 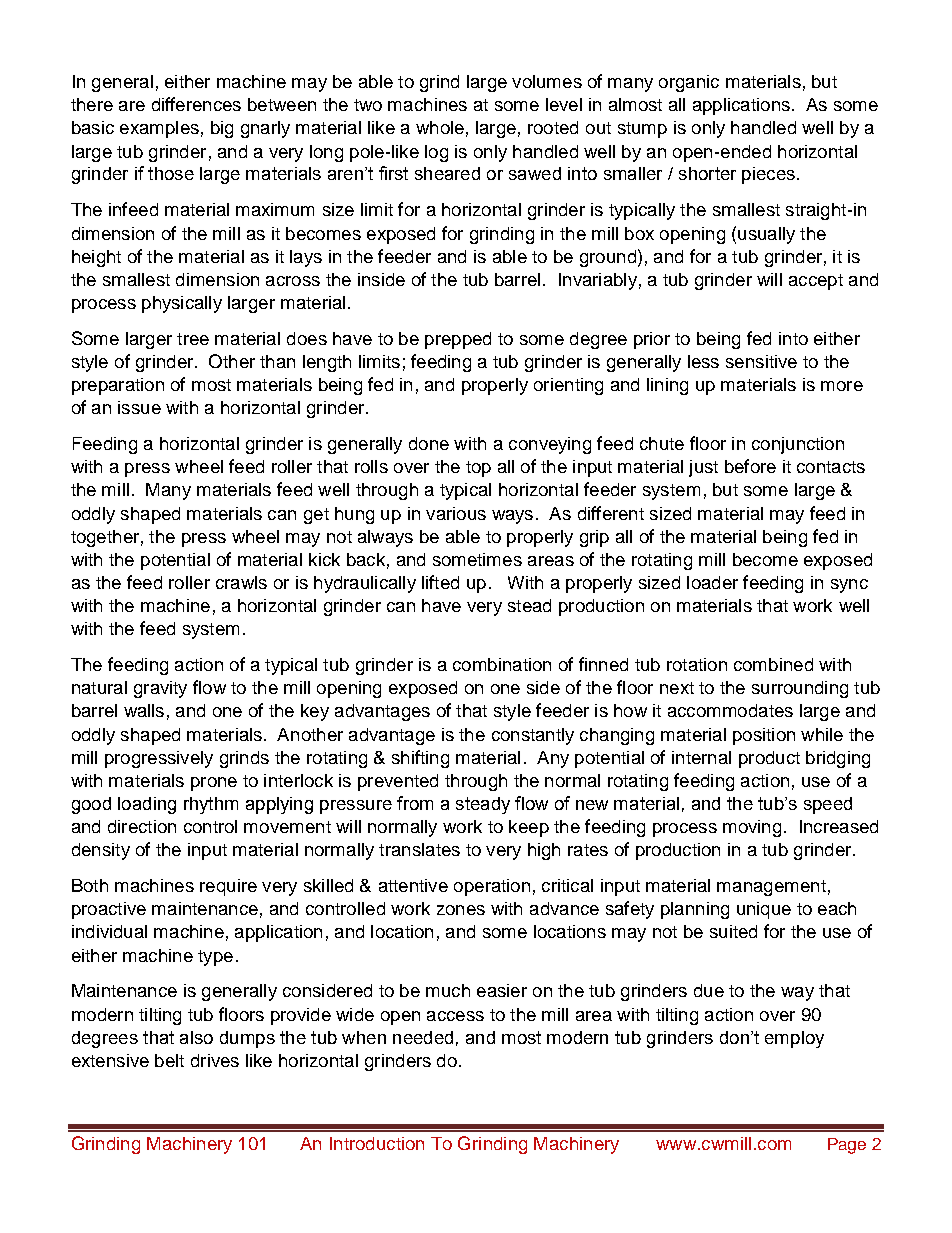 What do you see at coordinates (689, 83) in the screenshot?
I see `organic` at bounding box center [689, 83].
